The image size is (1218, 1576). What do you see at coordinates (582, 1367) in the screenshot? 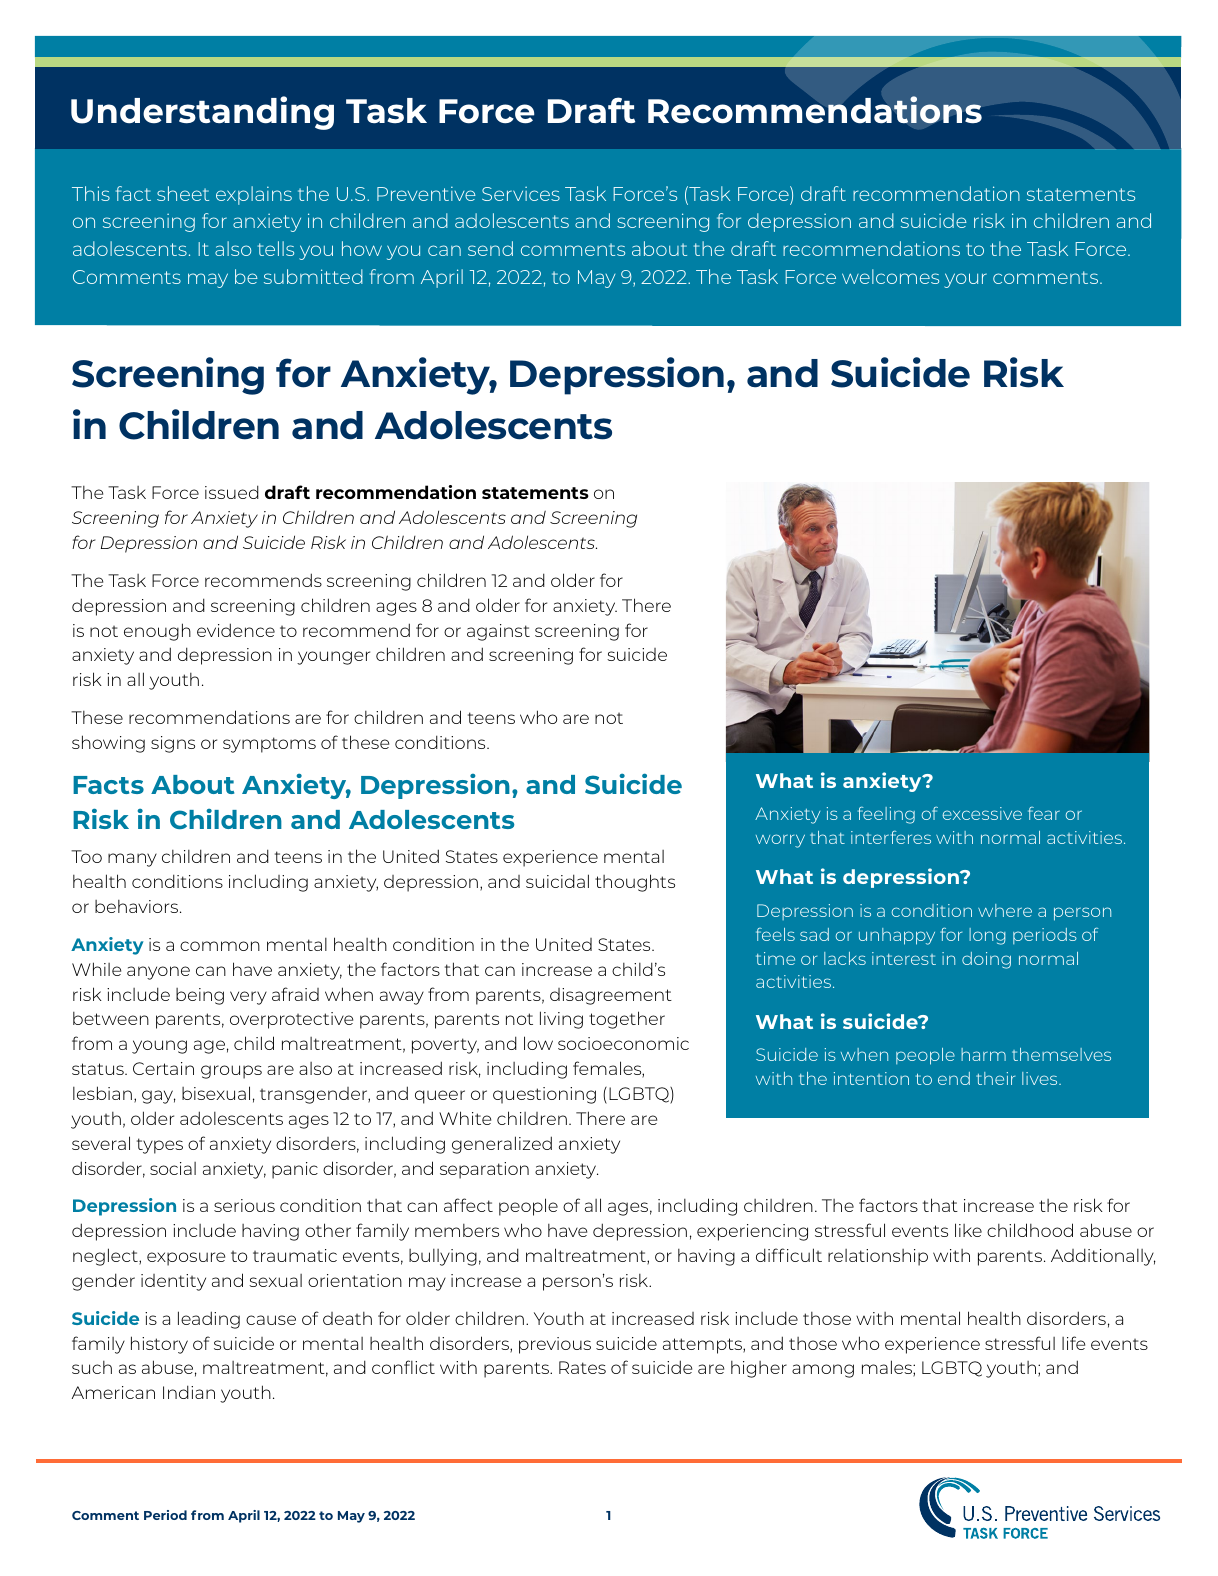
I see `Rates` at bounding box center [582, 1367].
